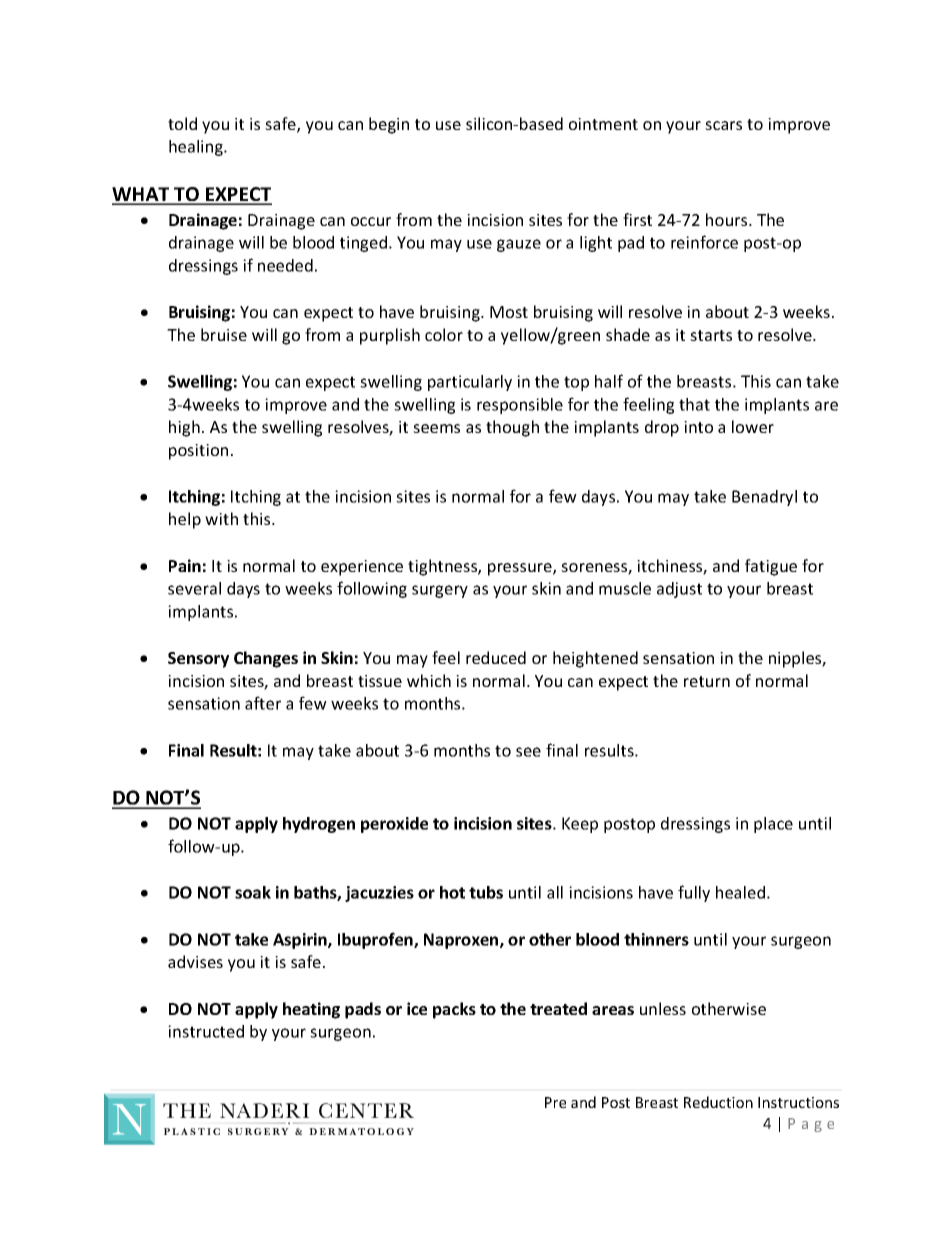 Image resolution: width=952 pixels, height=1233 pixels. What do you see at coordinates (679, 590) in the page?
I see `adjust` at bounding box center [679, 590].
